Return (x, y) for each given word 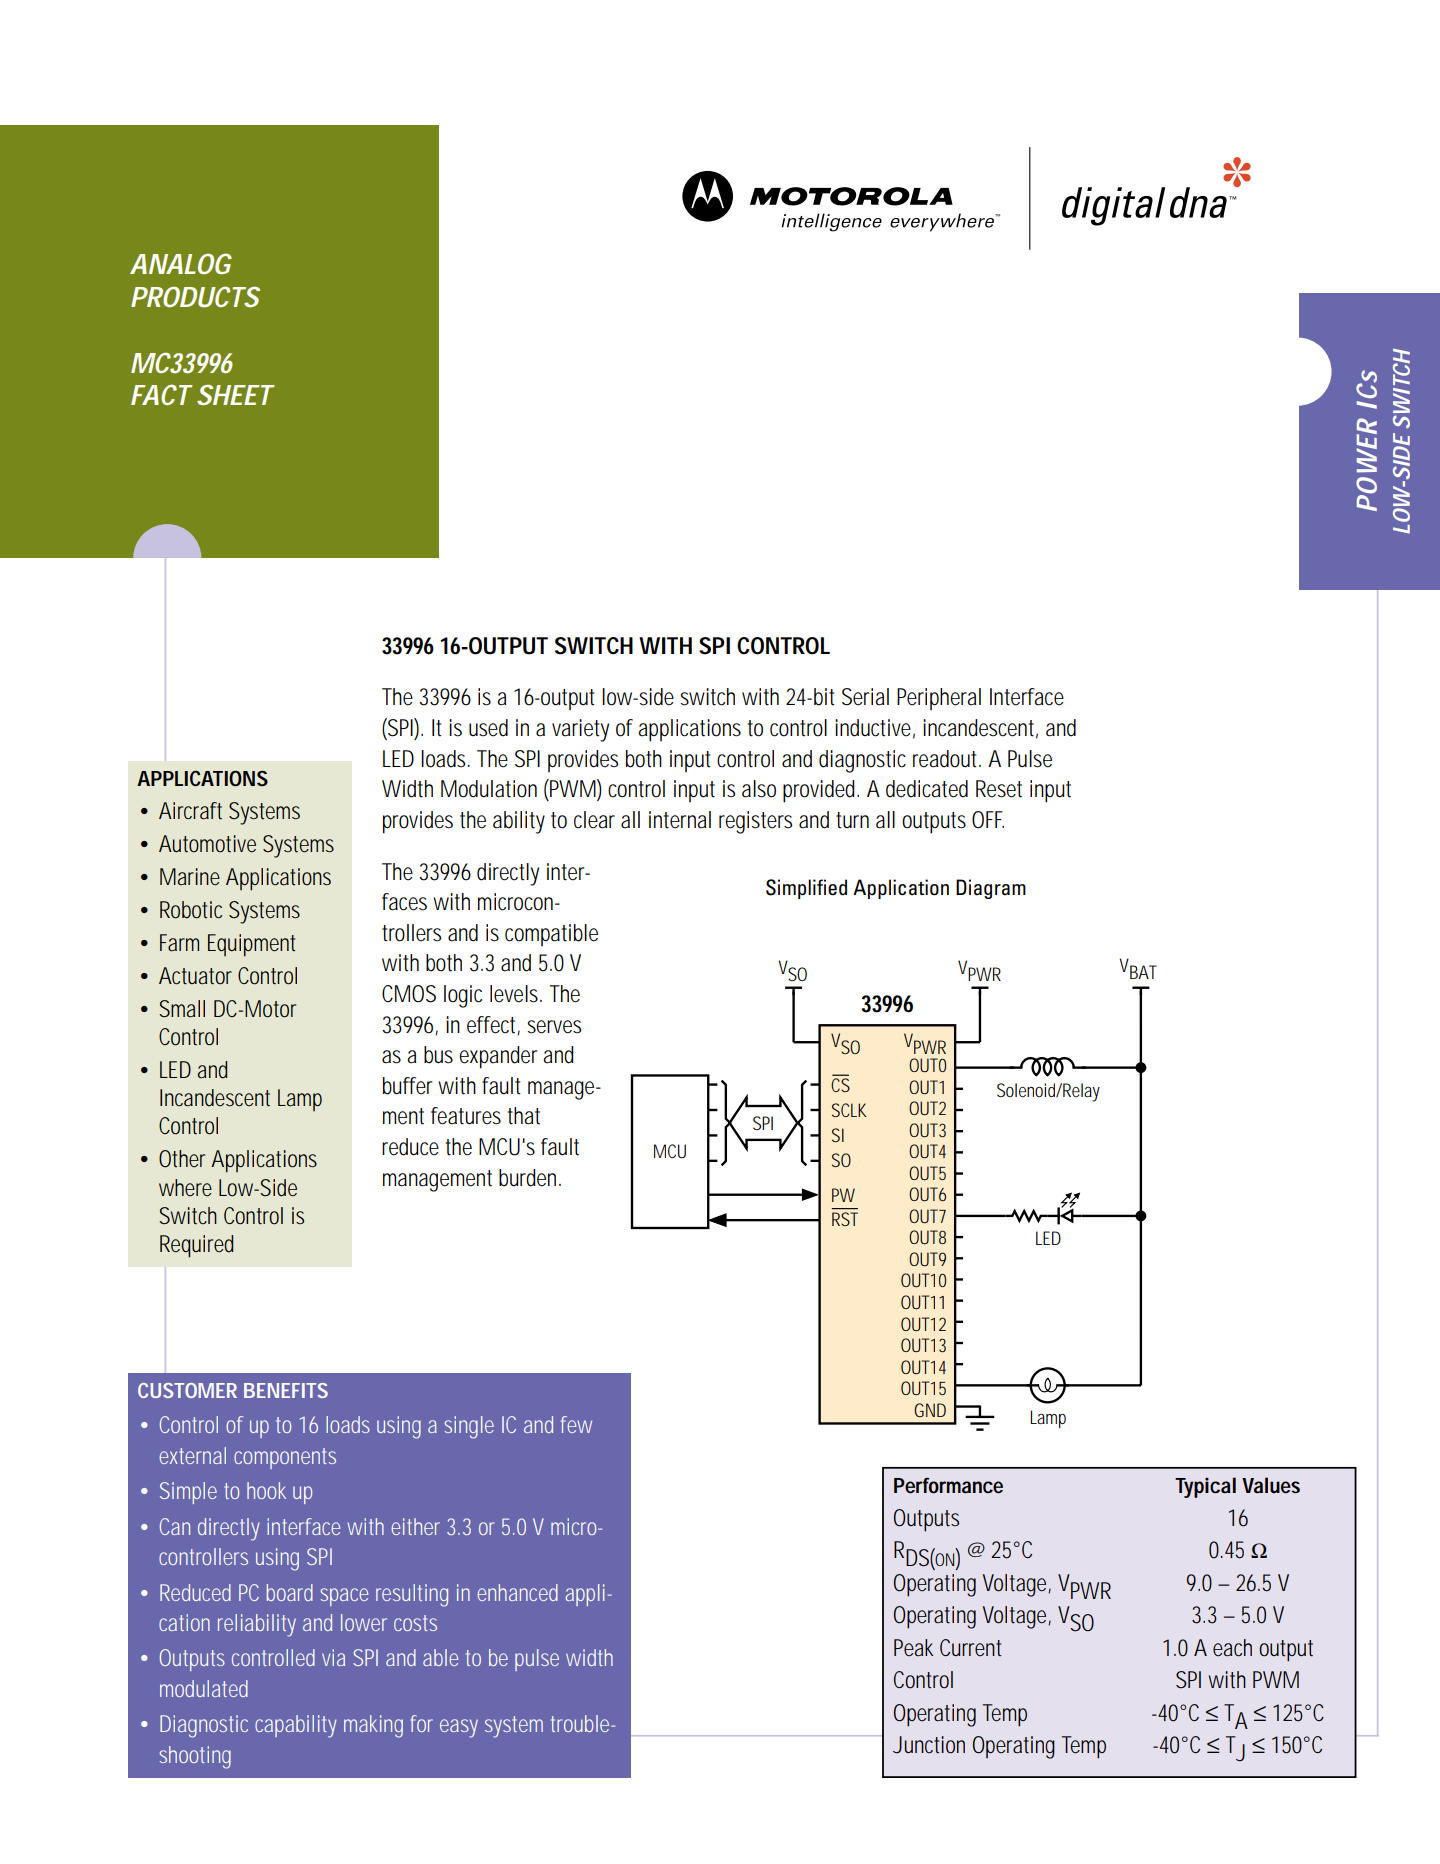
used (488, 728)
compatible (551, 935)
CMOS (409, 994)
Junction (929, 1745)
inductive (875, 729)
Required (196, 1246)
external (192, 1455)
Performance (948, 1486)
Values (1271, 1485)
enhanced (517, 1592)
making (373, 1726)
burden (530, 1178)
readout (947, 759)
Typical (1205, 1487)
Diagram (991, 889)
